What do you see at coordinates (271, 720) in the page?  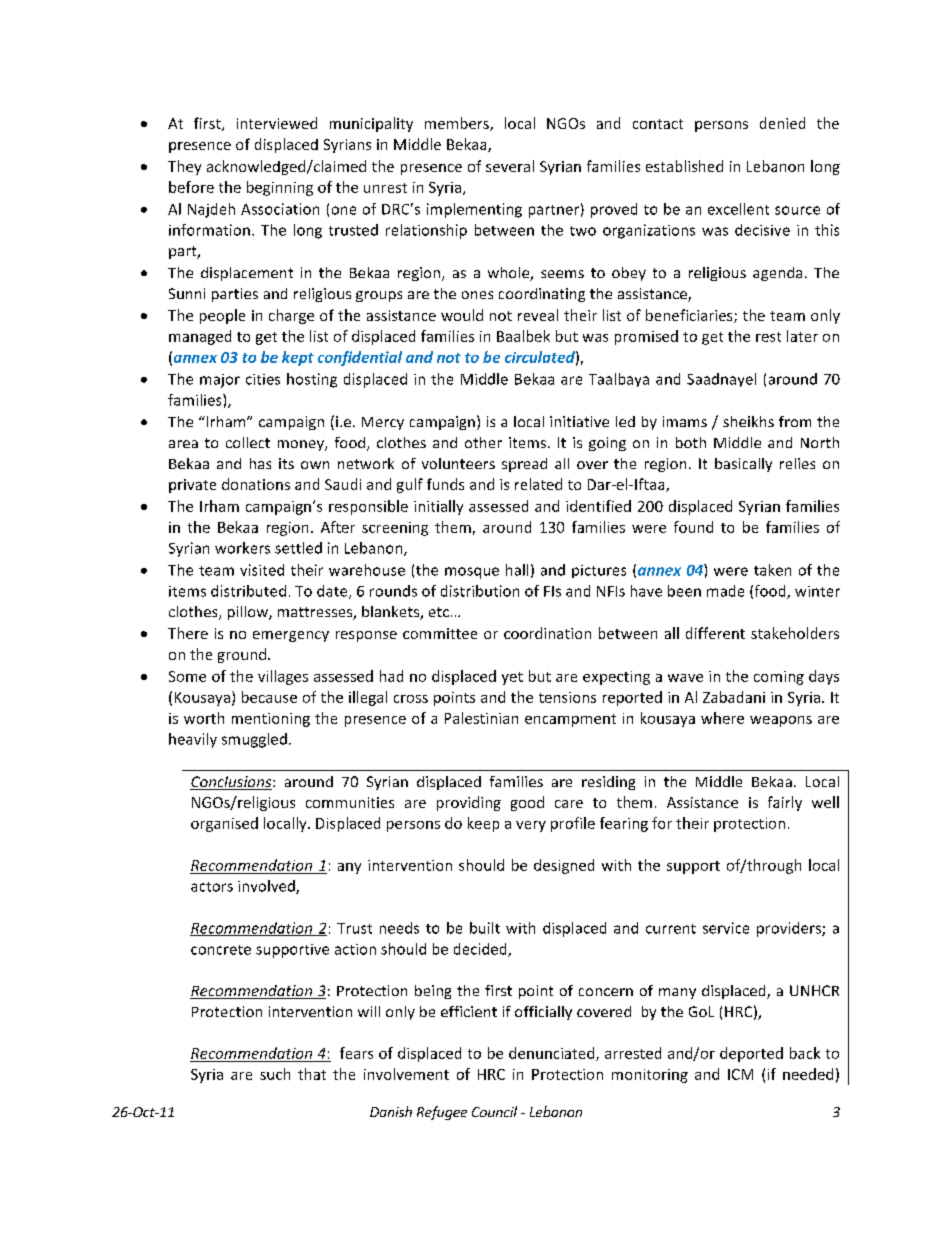 I see `mentioning` at bounding box center [271, 720].
